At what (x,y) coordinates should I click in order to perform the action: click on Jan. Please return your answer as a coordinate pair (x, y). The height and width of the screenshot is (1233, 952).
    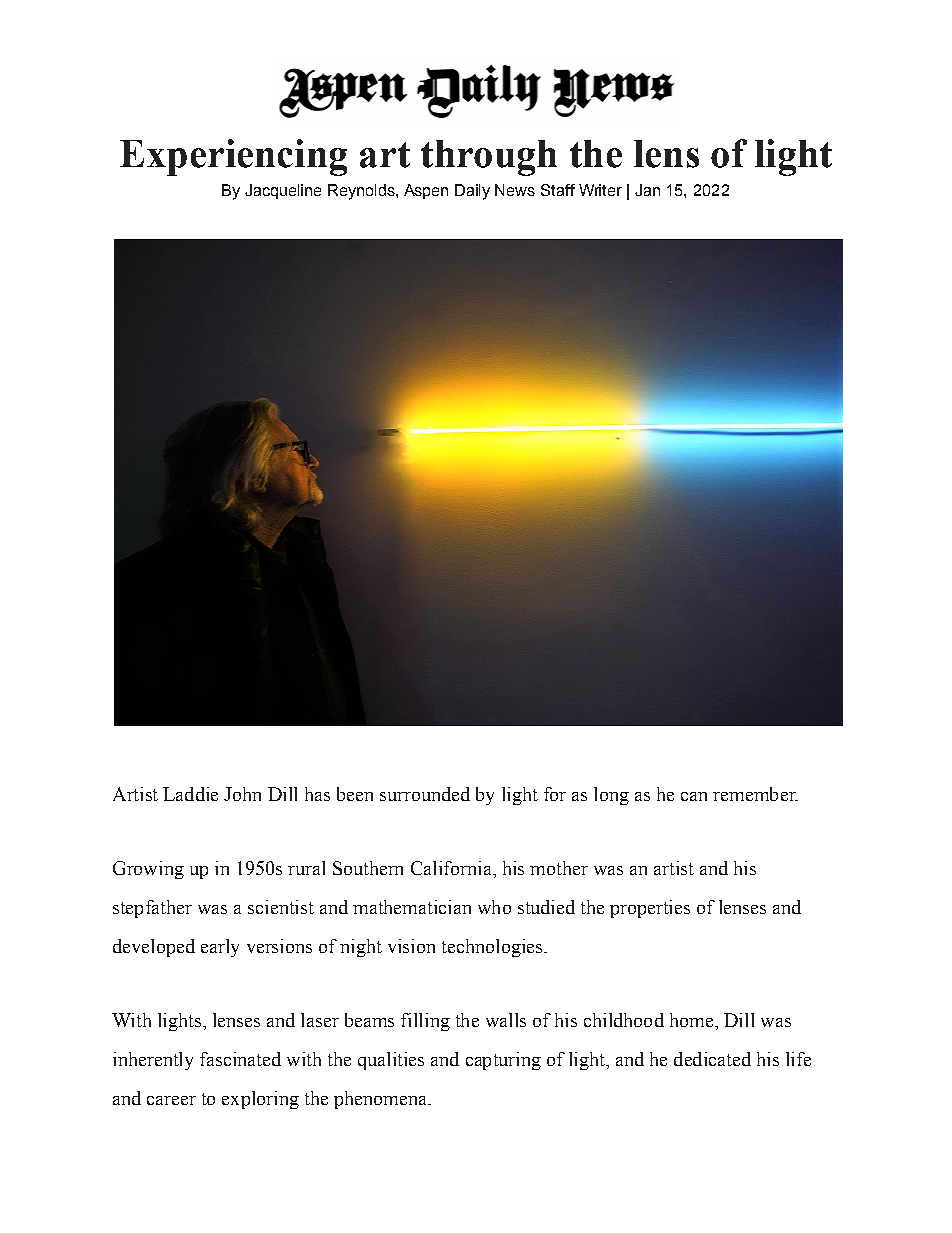
    Looking at the image, I should click on (647, 190).
